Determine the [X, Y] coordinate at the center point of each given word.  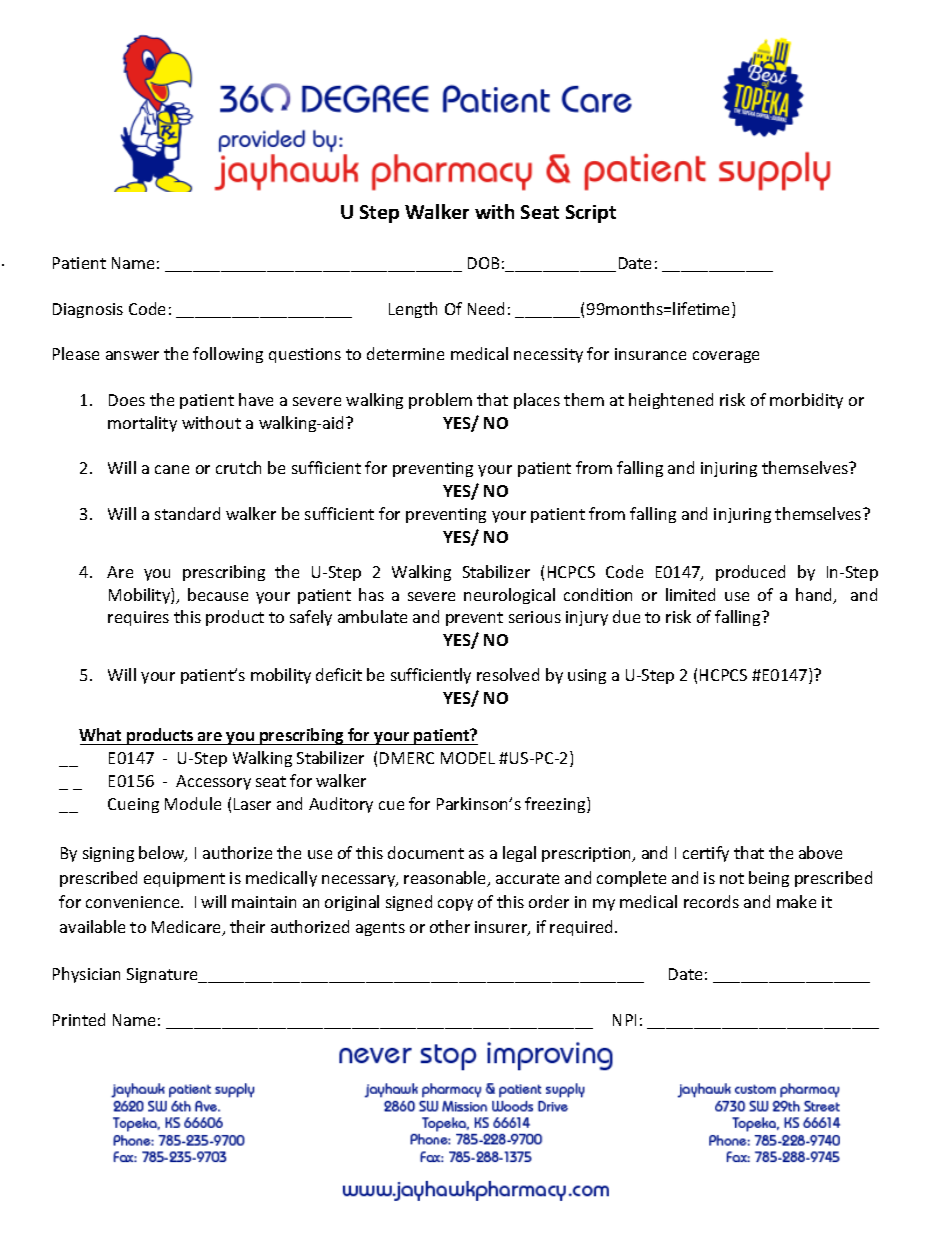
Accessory [213, 782]
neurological [509, 596]
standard [187, 513]
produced [750, 573]
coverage [726, 357]
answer [132, 355]
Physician [86, 975]
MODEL [468, 758]
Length [413, 310]
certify [706, 854]
